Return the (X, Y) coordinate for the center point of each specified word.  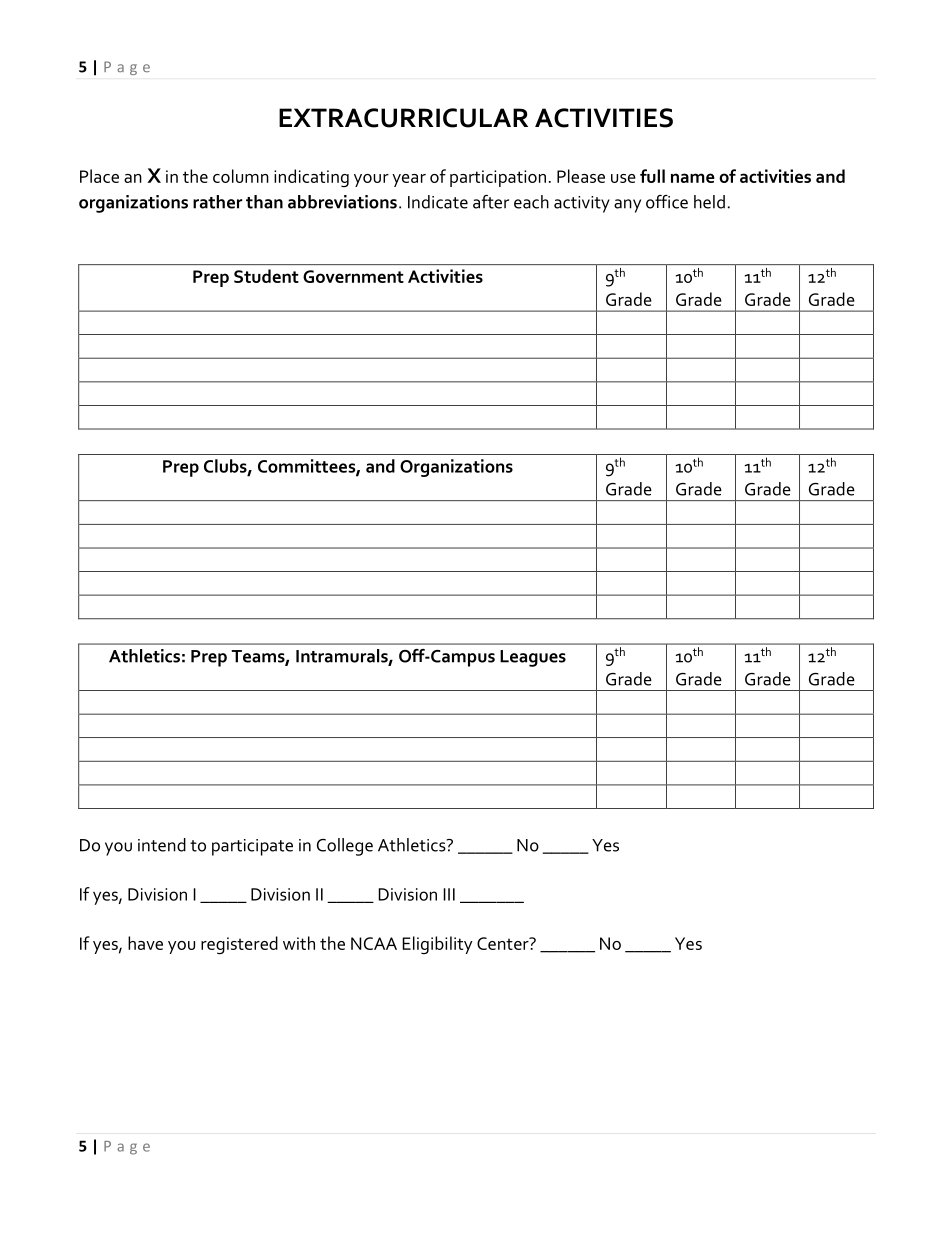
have (145, 943)
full (652, 176)
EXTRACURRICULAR (403, 118)
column (241, 176)
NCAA (374, 943)
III (449, 894)
